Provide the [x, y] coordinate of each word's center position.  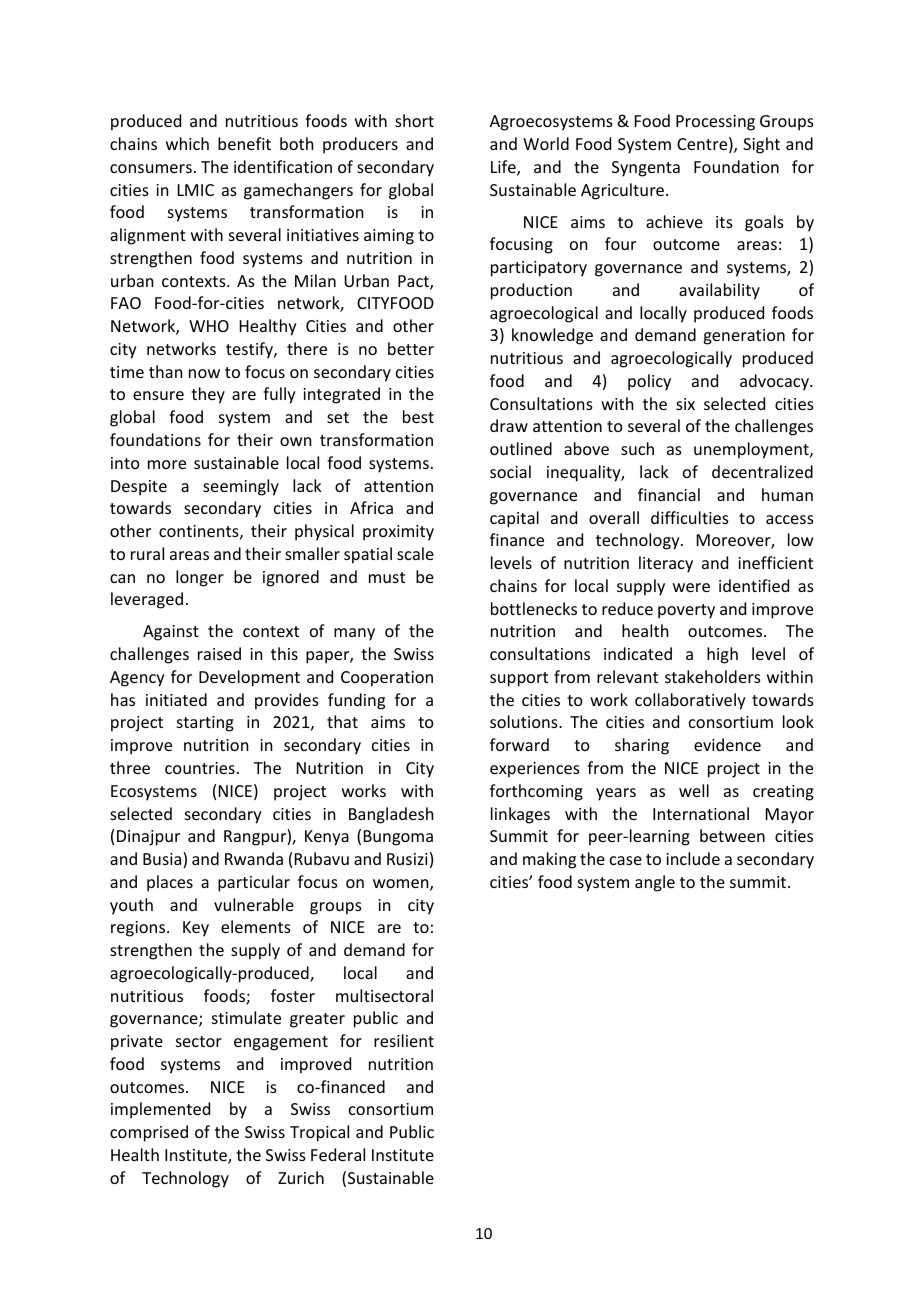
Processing [715, 123]
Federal [338, 1154]
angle [655, 883]
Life [504, 168]
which [187, 143]
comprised [149, 1133]
